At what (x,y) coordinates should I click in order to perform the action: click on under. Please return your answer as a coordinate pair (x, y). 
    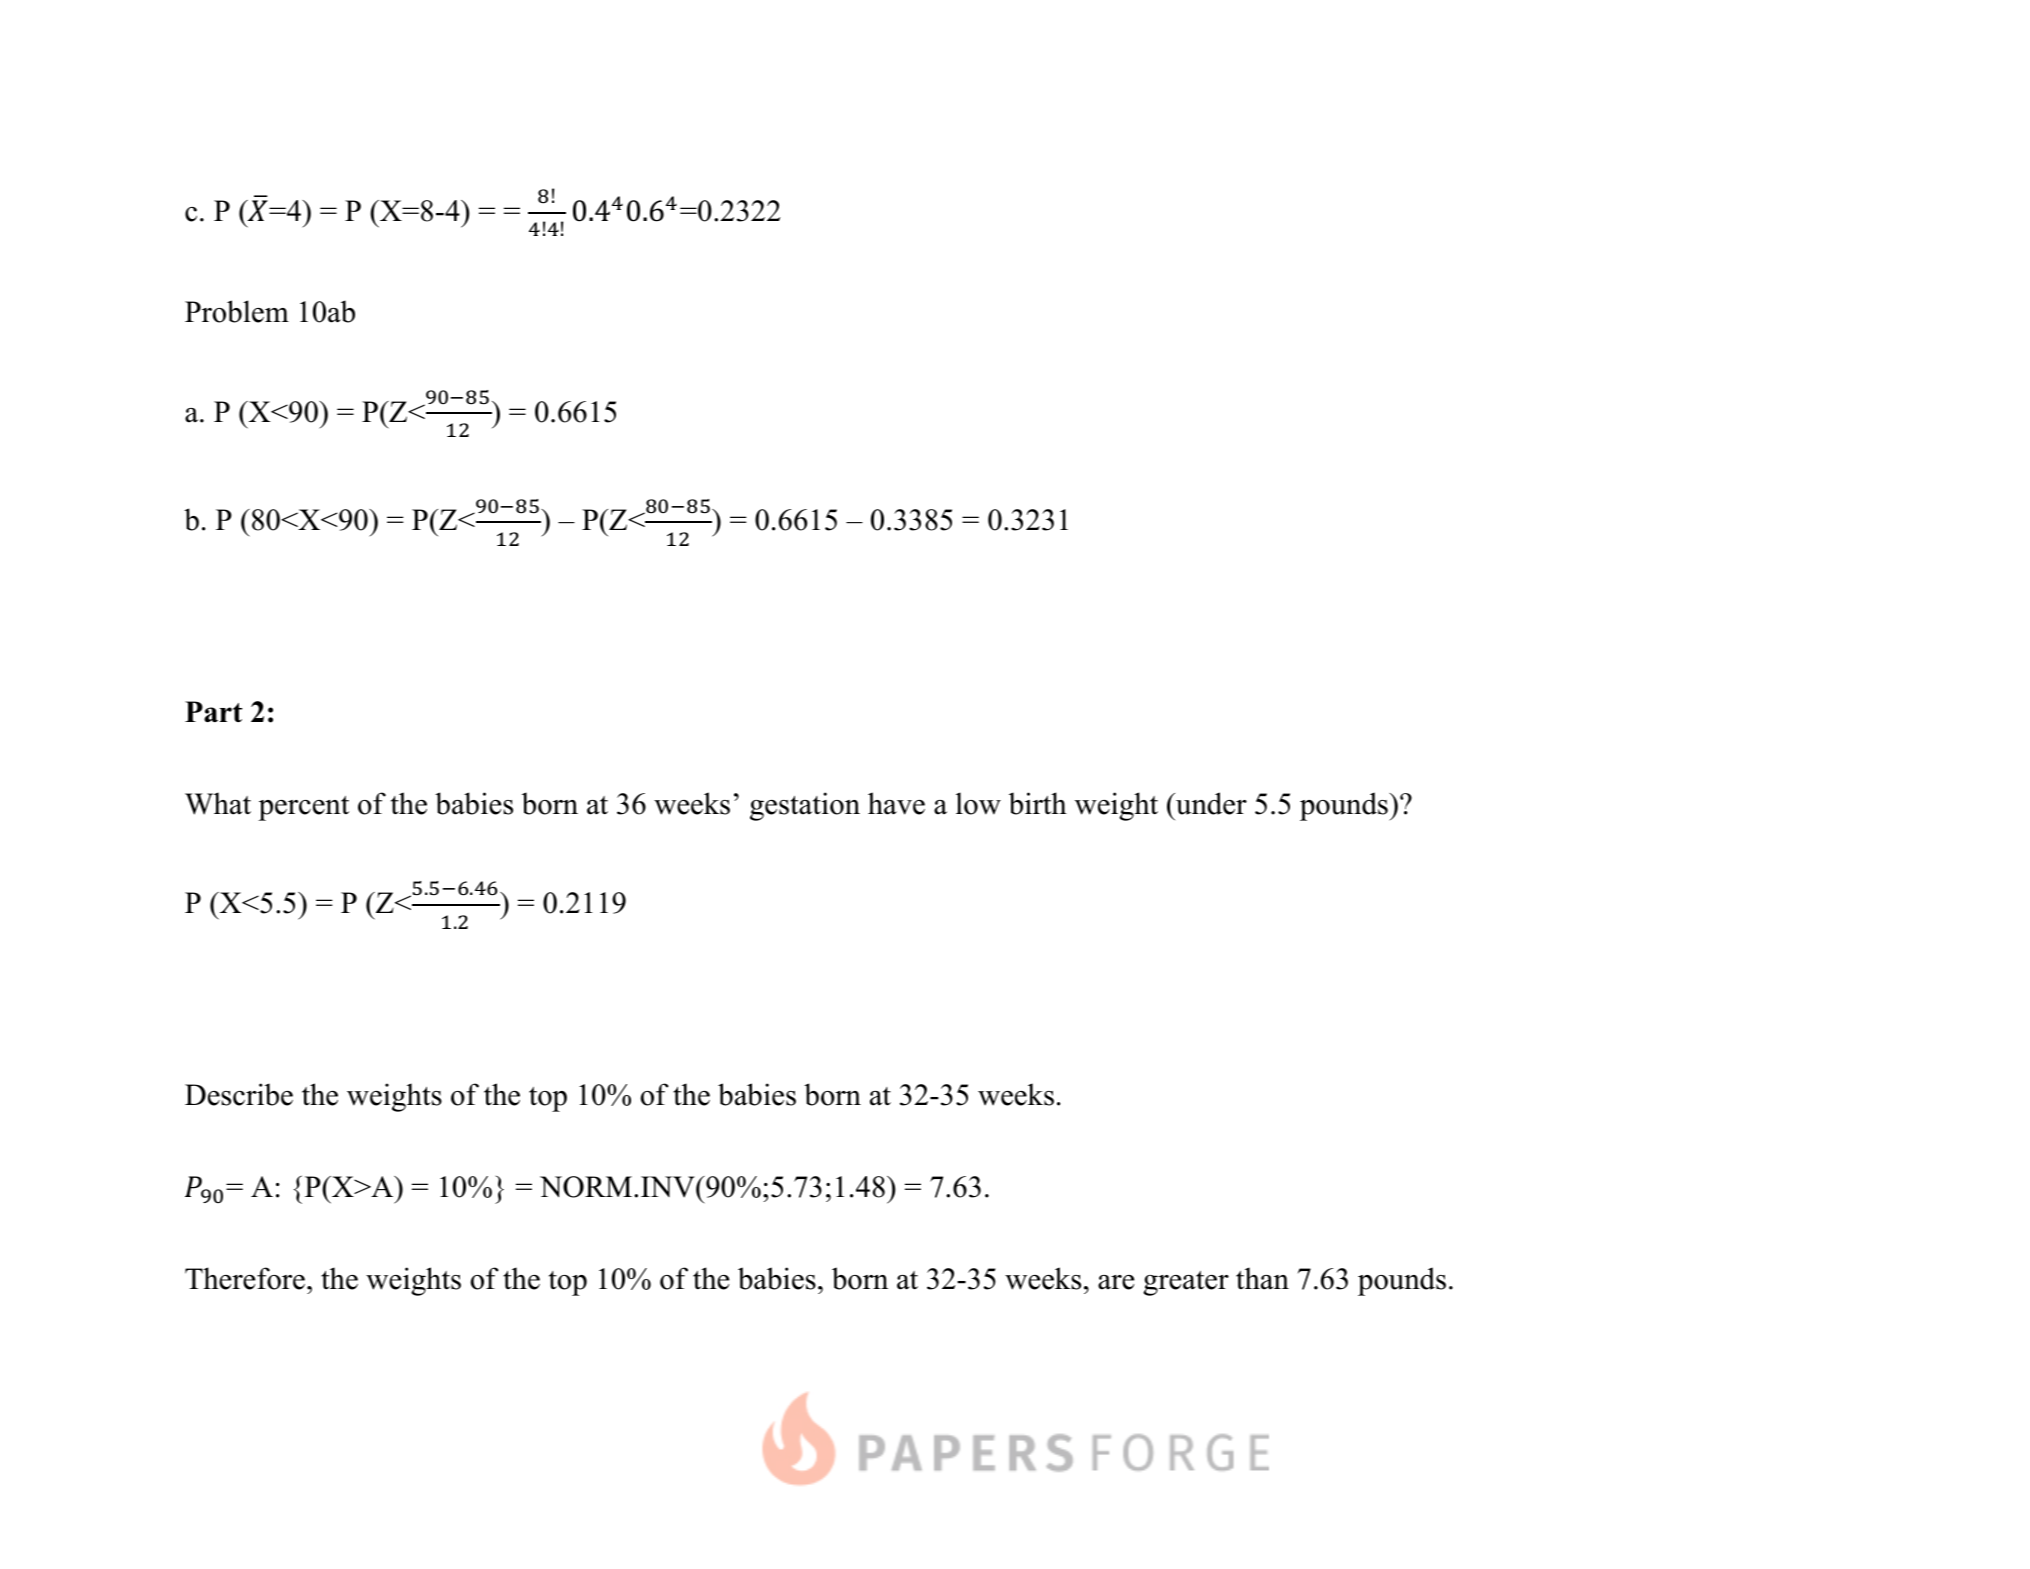
    Looking at the image, I should click on (1210, 803).
